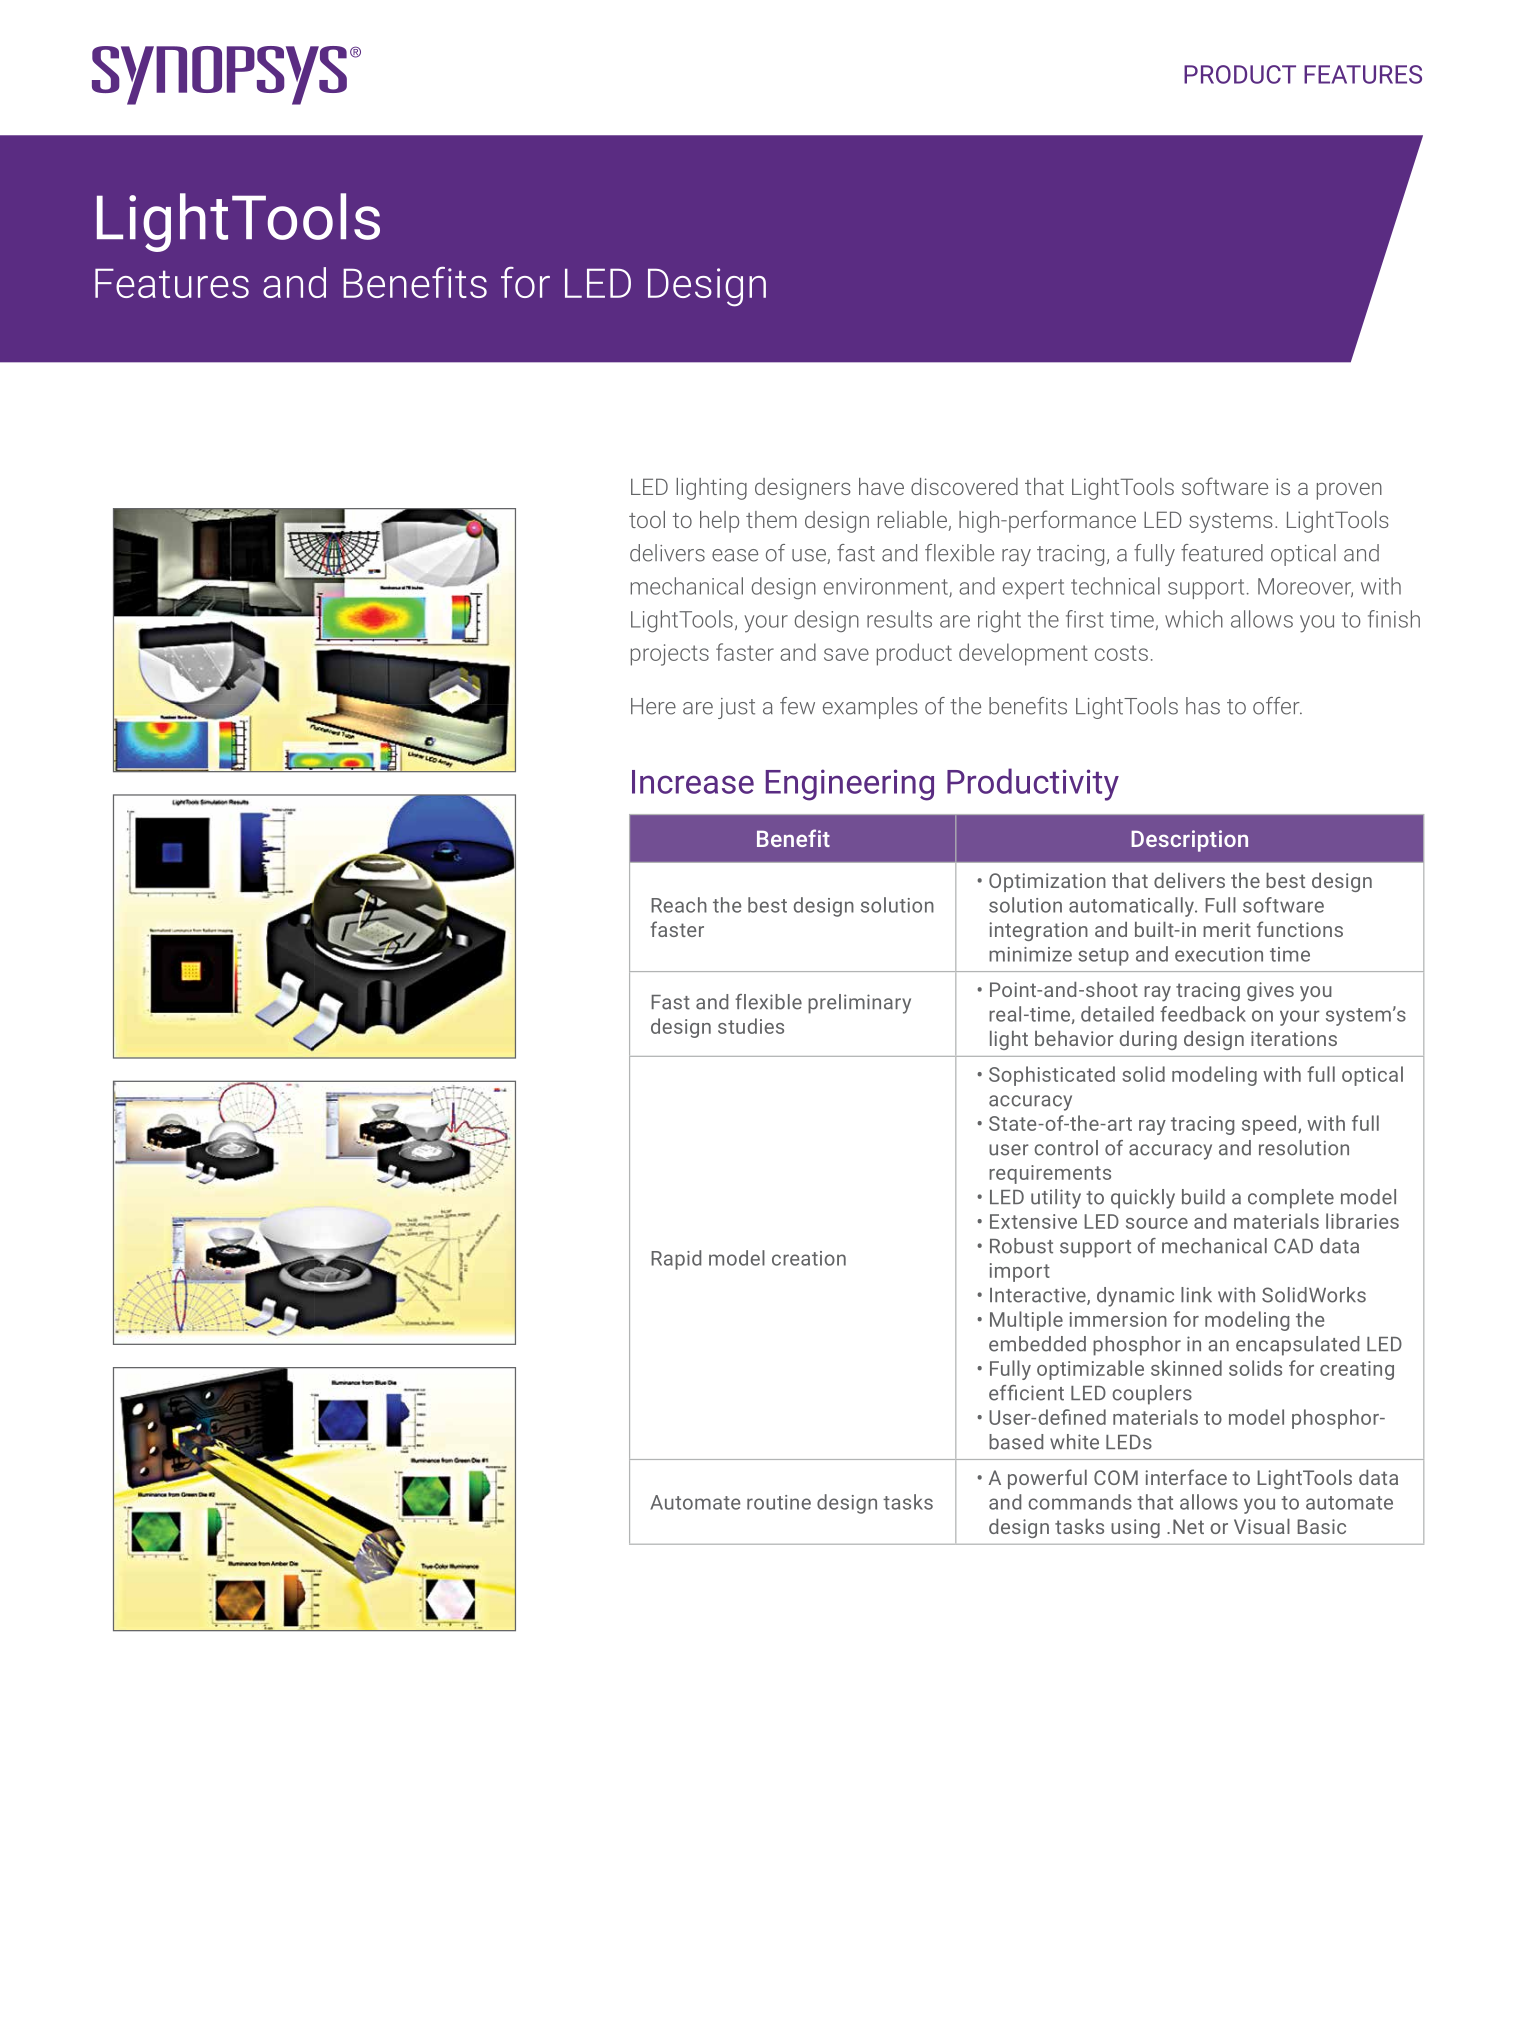  What do you see at coordinates (1074, 1038) in the screenshot?
I see `behavior` at bounding box center [1074, 1038].
